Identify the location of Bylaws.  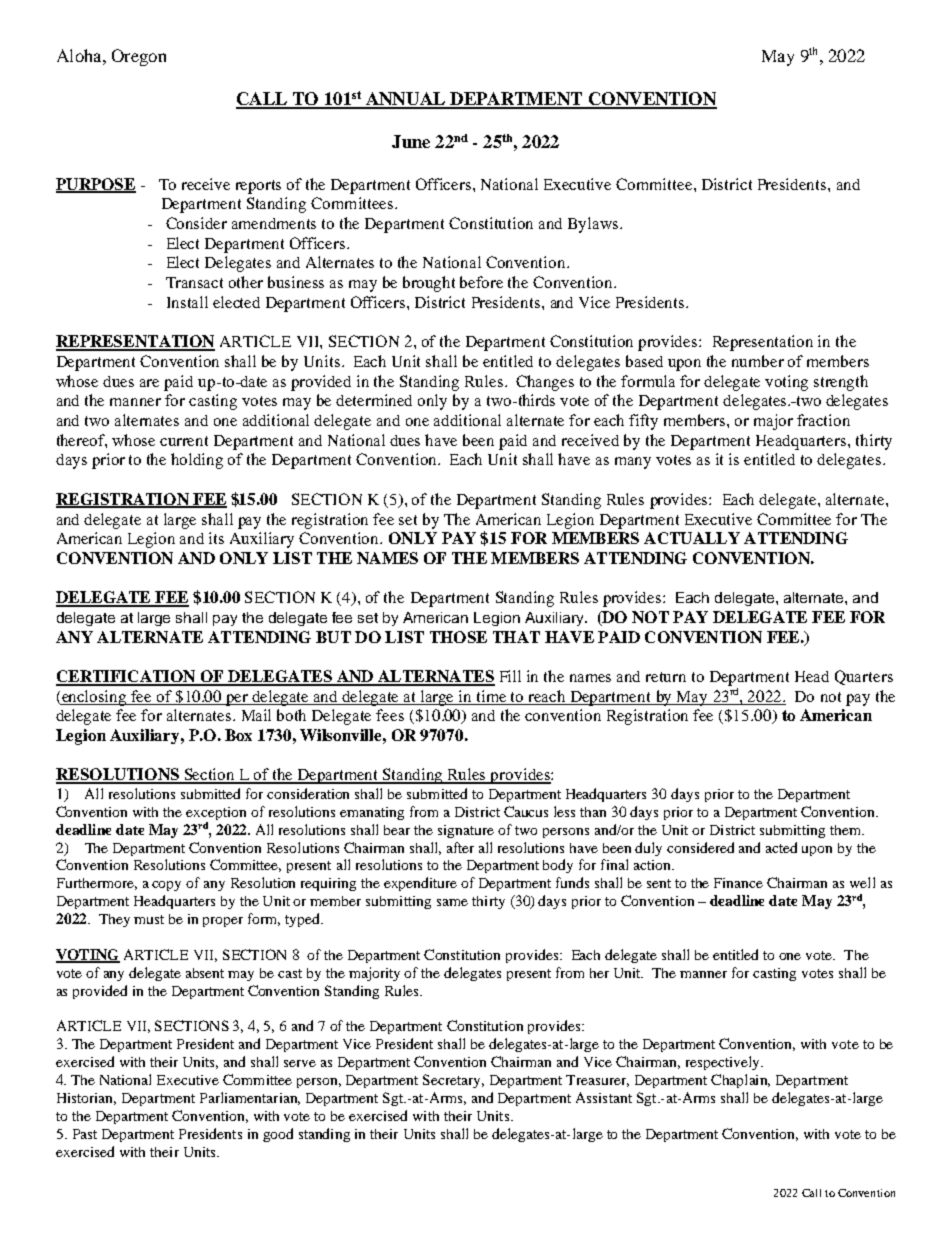
(594, 225).
